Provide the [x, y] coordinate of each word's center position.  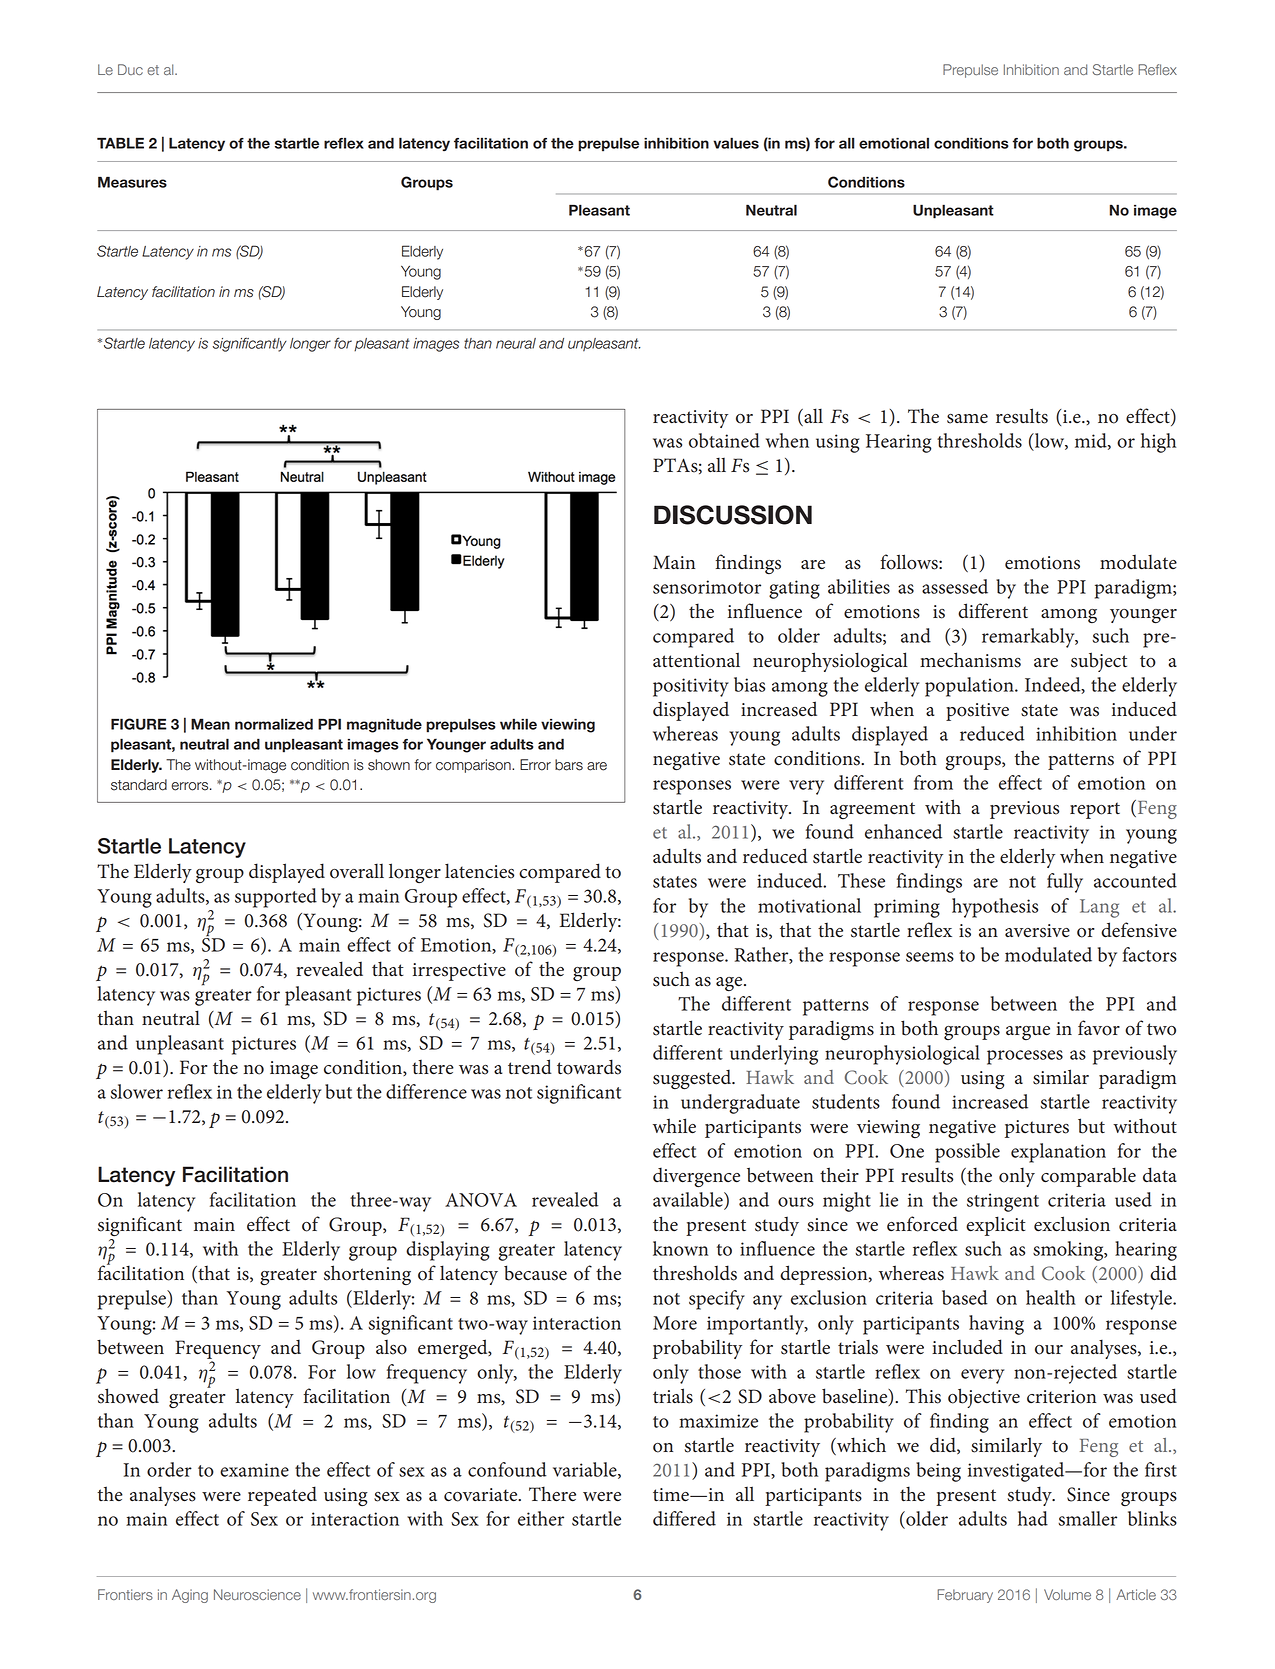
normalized [274, 724]
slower [136, 1091]
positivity [691, 687]
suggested [693, 1079]
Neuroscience [257, 1594]
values [736, 143]
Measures [132, 182]
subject [1099, 662]
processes [1025, 1057]
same [967, 419]
